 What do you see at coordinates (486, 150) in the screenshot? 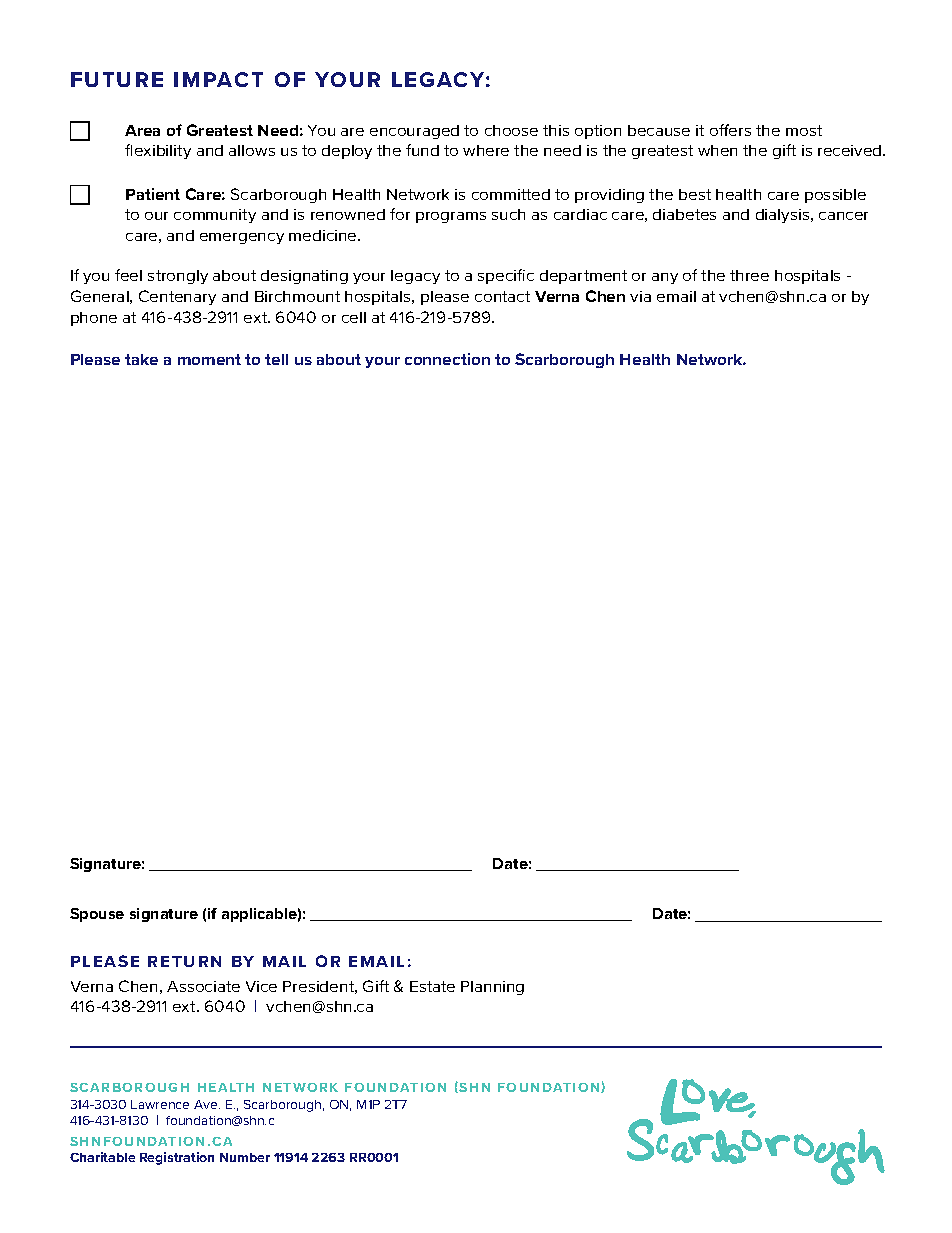
I see `where` at bounding box center [486, 150].
